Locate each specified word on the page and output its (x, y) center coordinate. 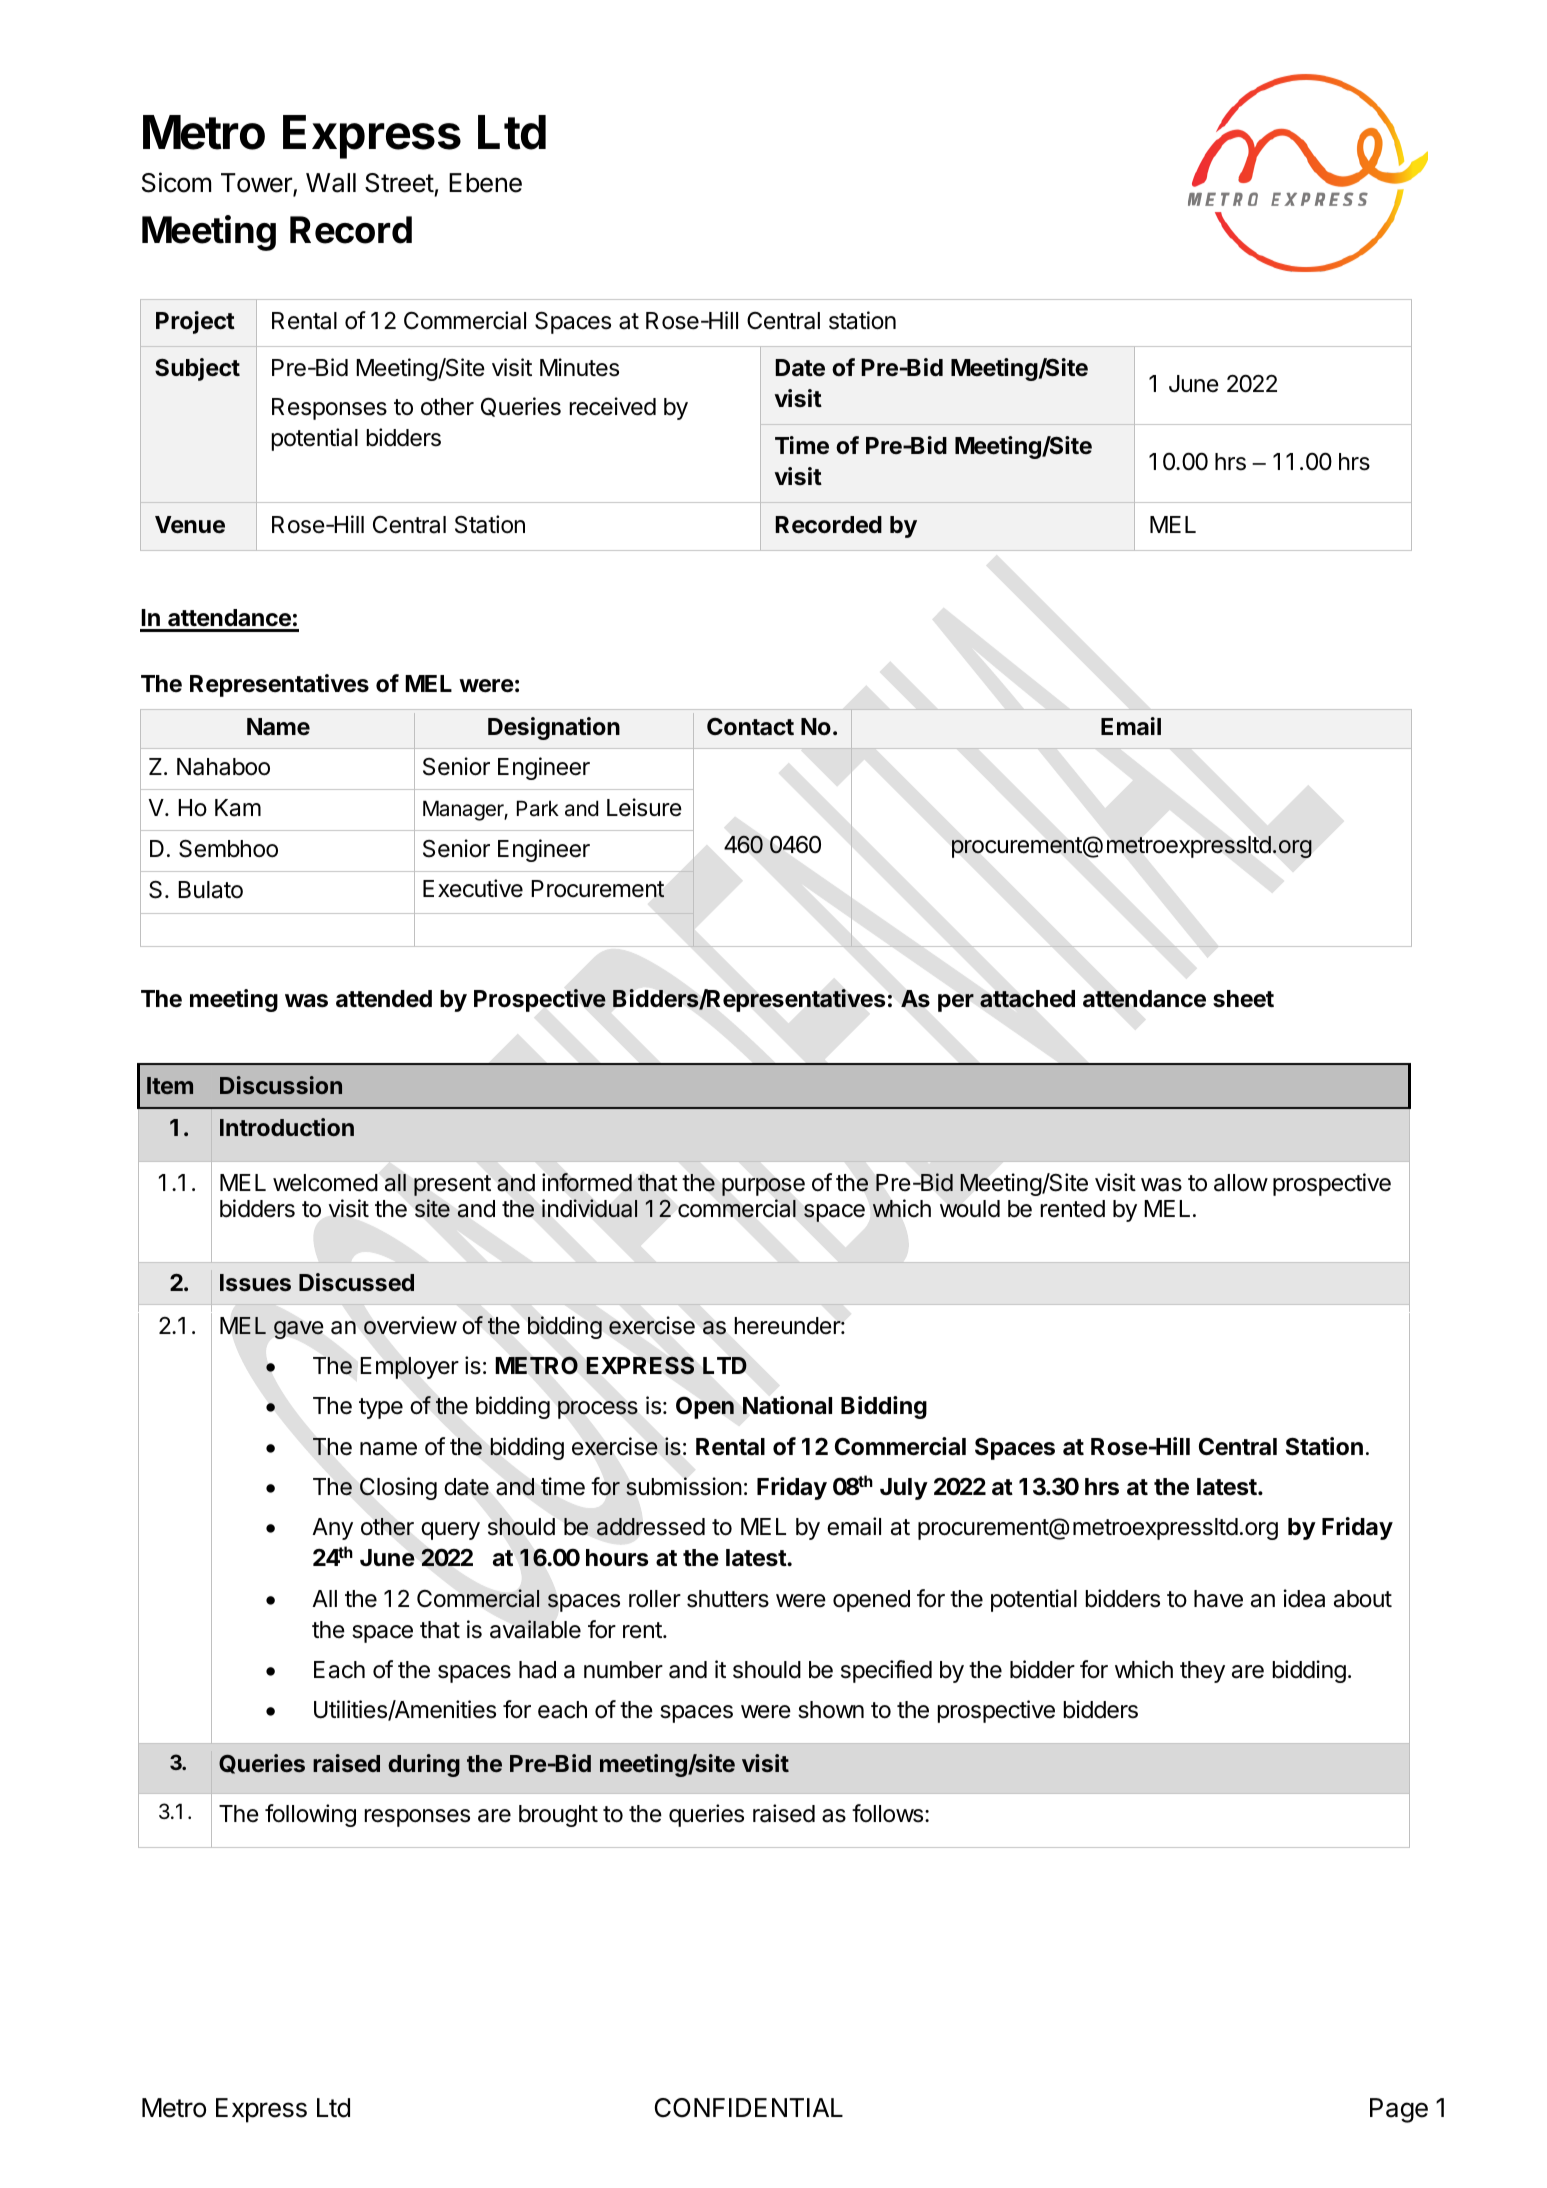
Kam (238, 808)
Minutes (579, 367)
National (787, 1405)
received (613, 406)
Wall (331, 183)
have (1218, 1599)
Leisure (644, 807)
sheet (1243, 998)
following (310, 1815)
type (381, 1408)
